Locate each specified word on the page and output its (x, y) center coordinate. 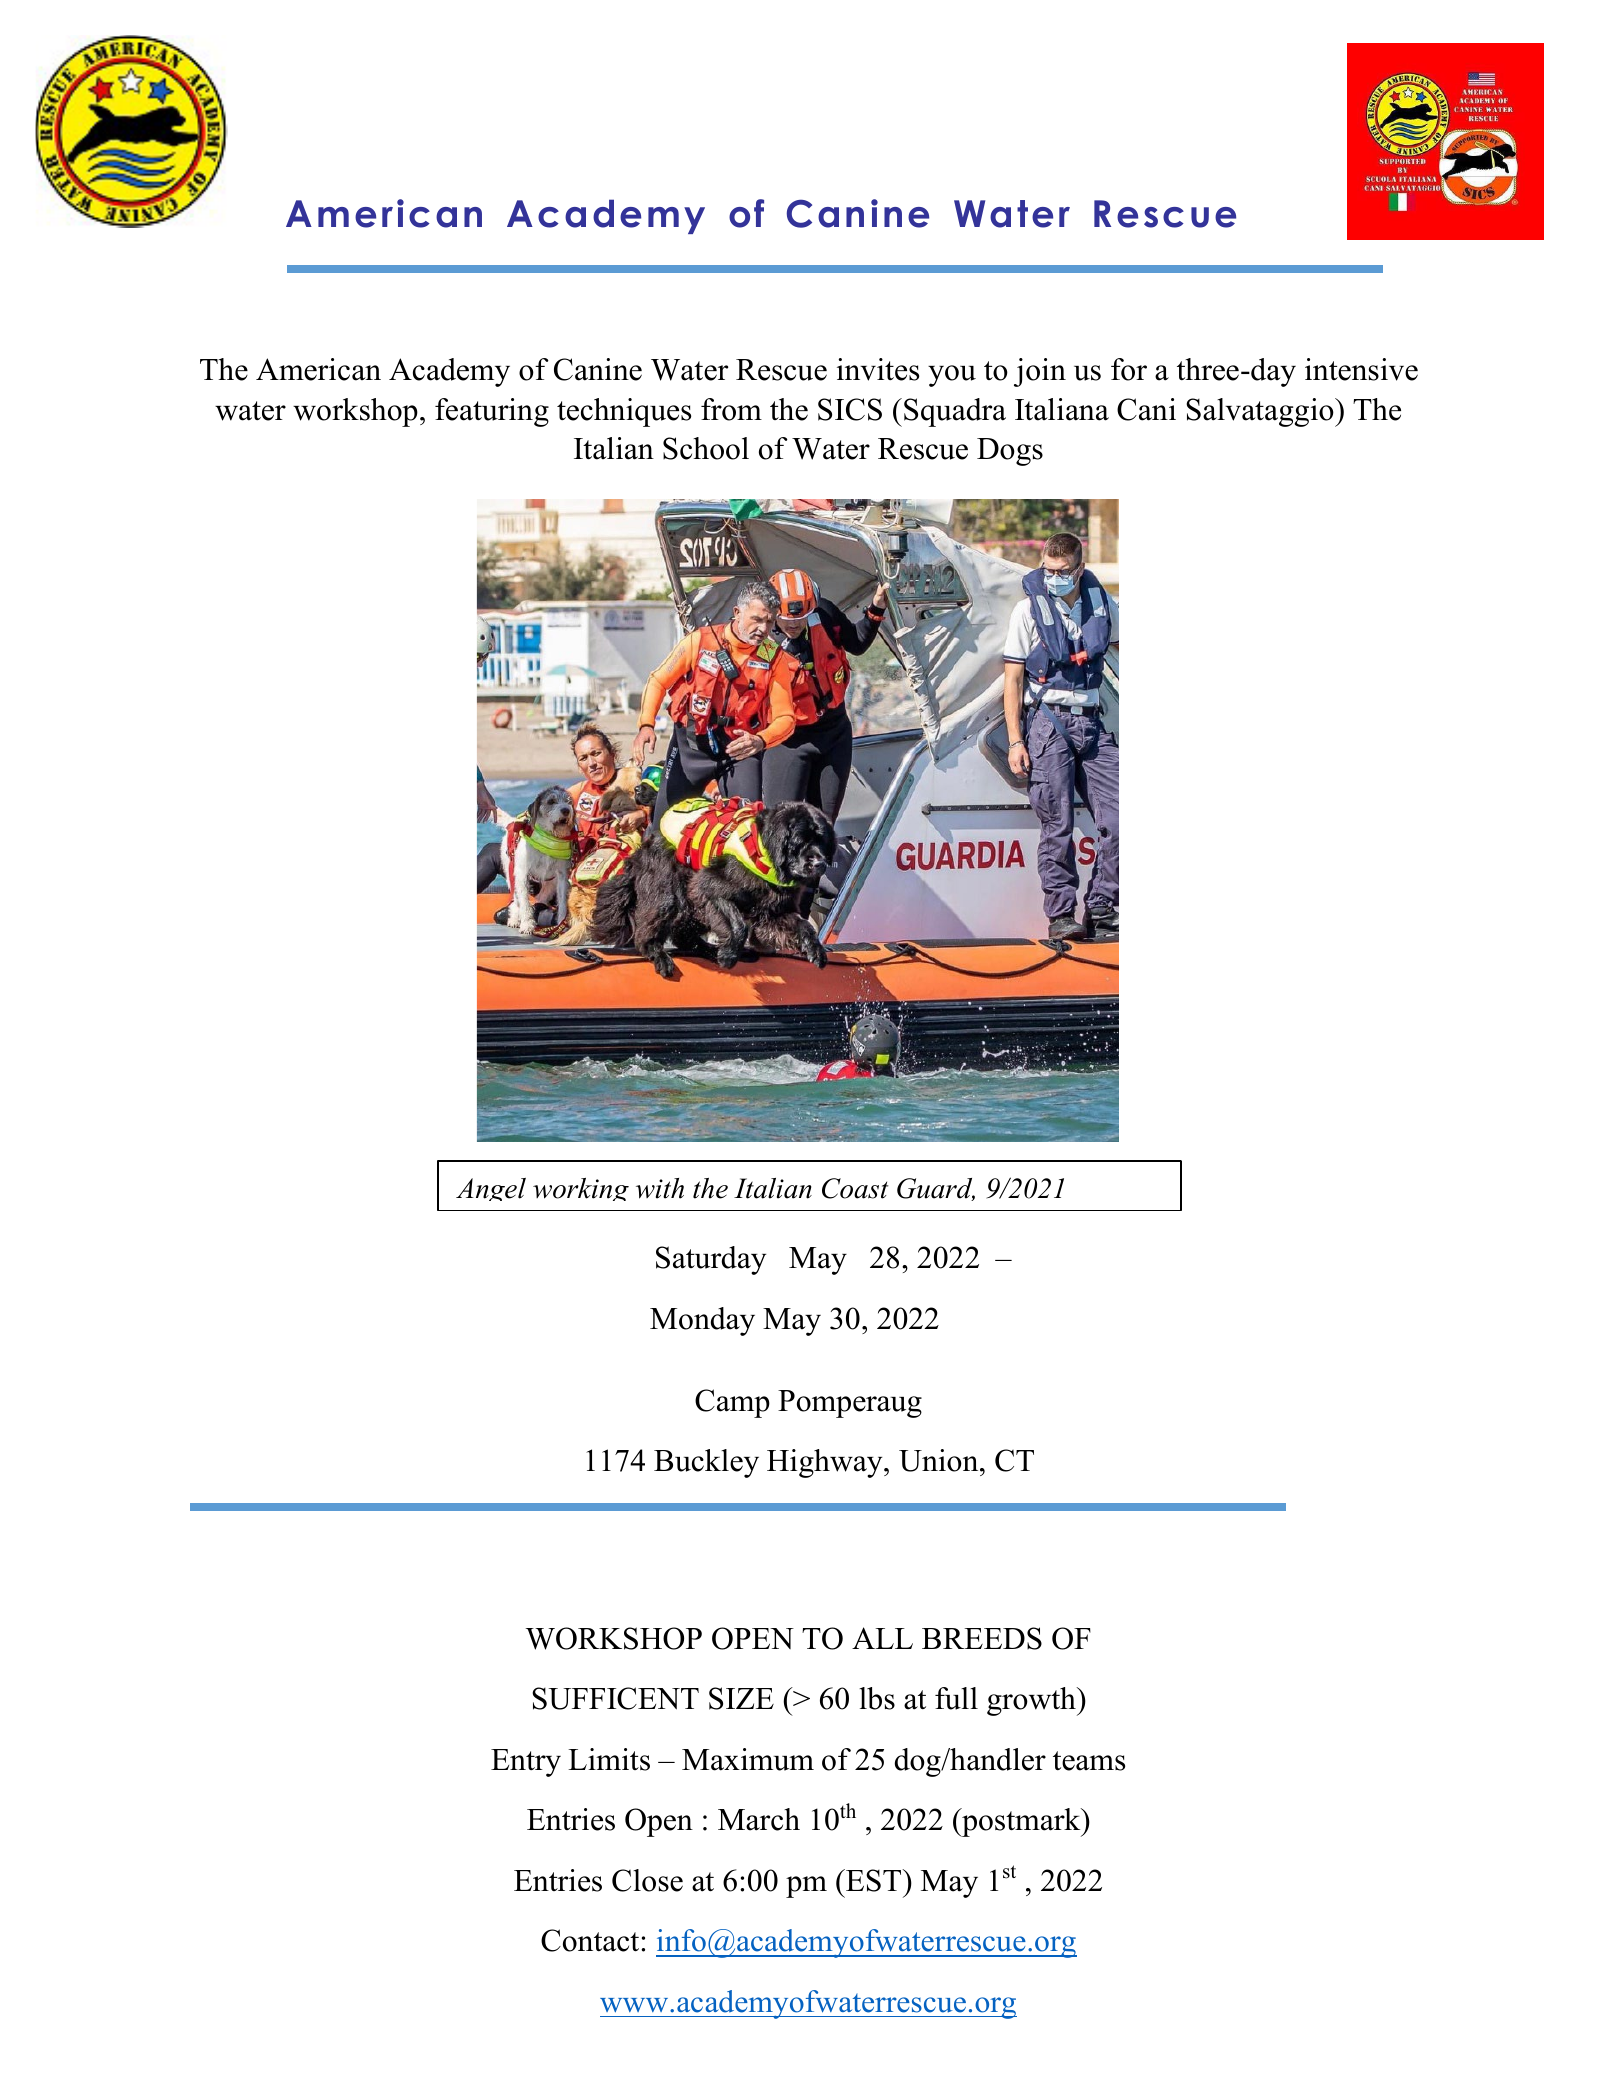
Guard (936, 1189)
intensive (1361, 369)
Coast (855, 1188)
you (952, 376)
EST (874, 1880)
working (581, 1189)
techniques (624, 412)
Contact (591, 1940)
